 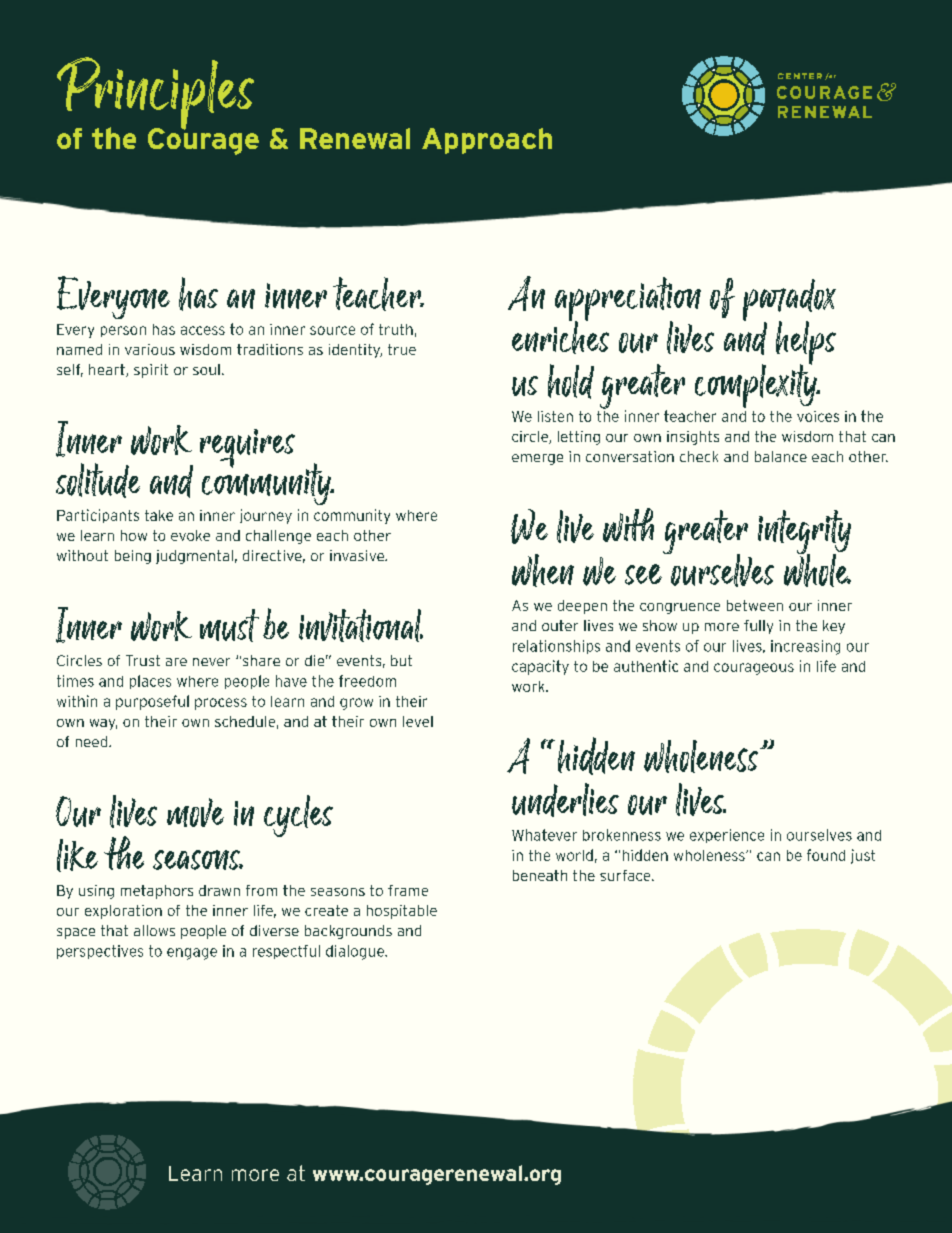 I want to click on allows, so click(x=154, y=930).
